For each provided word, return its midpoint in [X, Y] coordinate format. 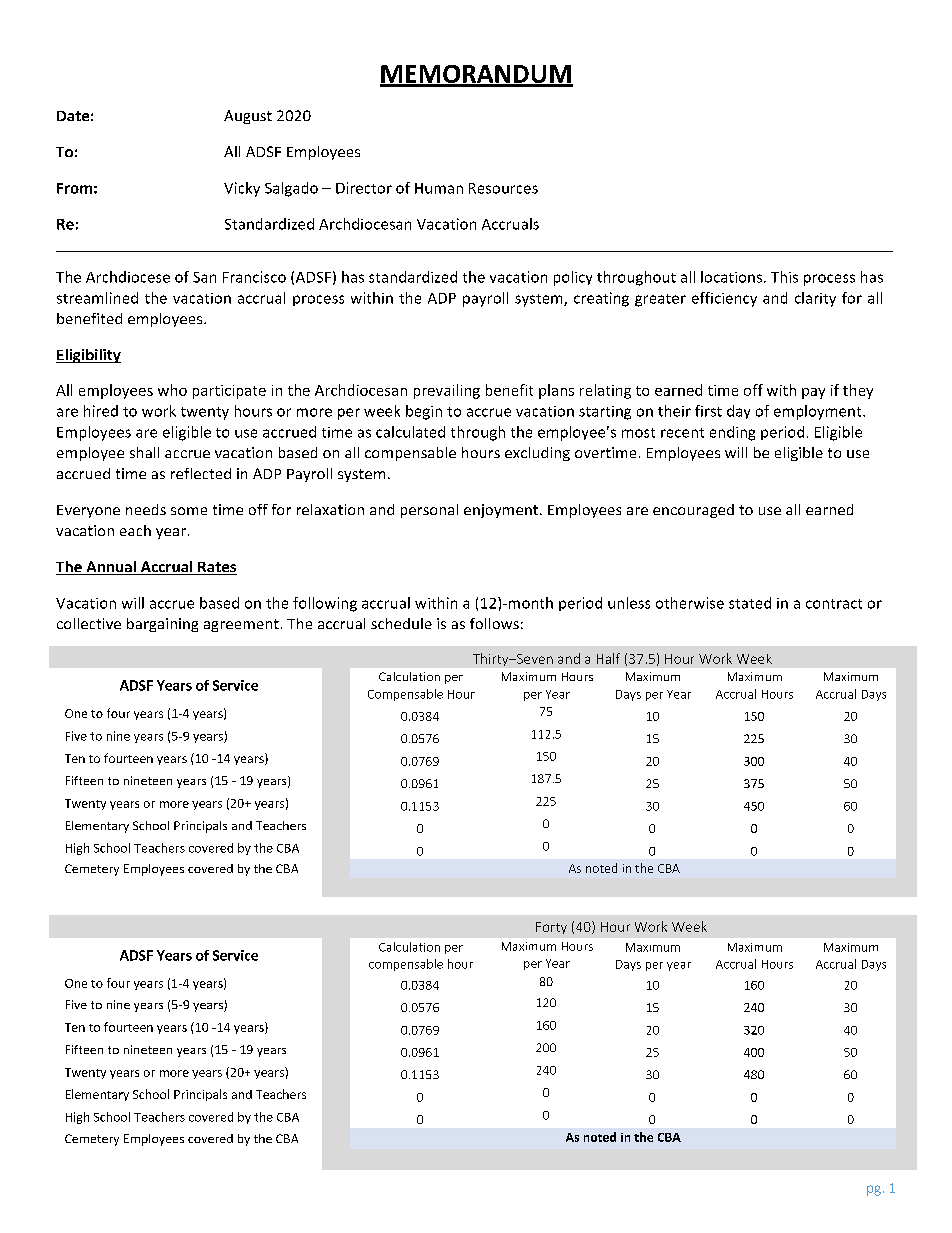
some [189, 511]
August [248, 117]
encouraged [693, 511]
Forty [551, 928]
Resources [503, 188]
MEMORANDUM [476, 75]
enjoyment [501, 511]
